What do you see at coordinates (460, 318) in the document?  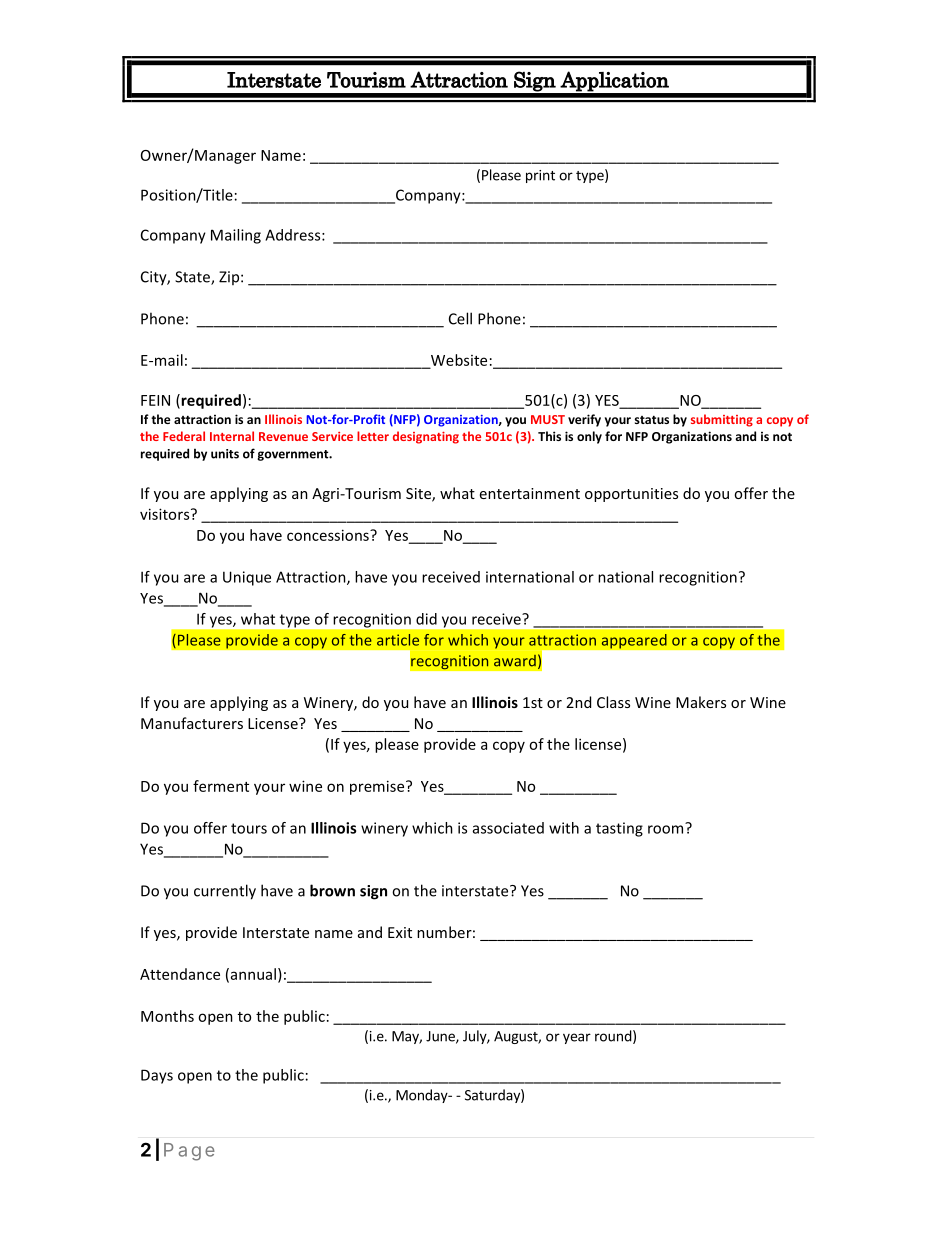 I see `Cell` at bounding box center [460, 318].
